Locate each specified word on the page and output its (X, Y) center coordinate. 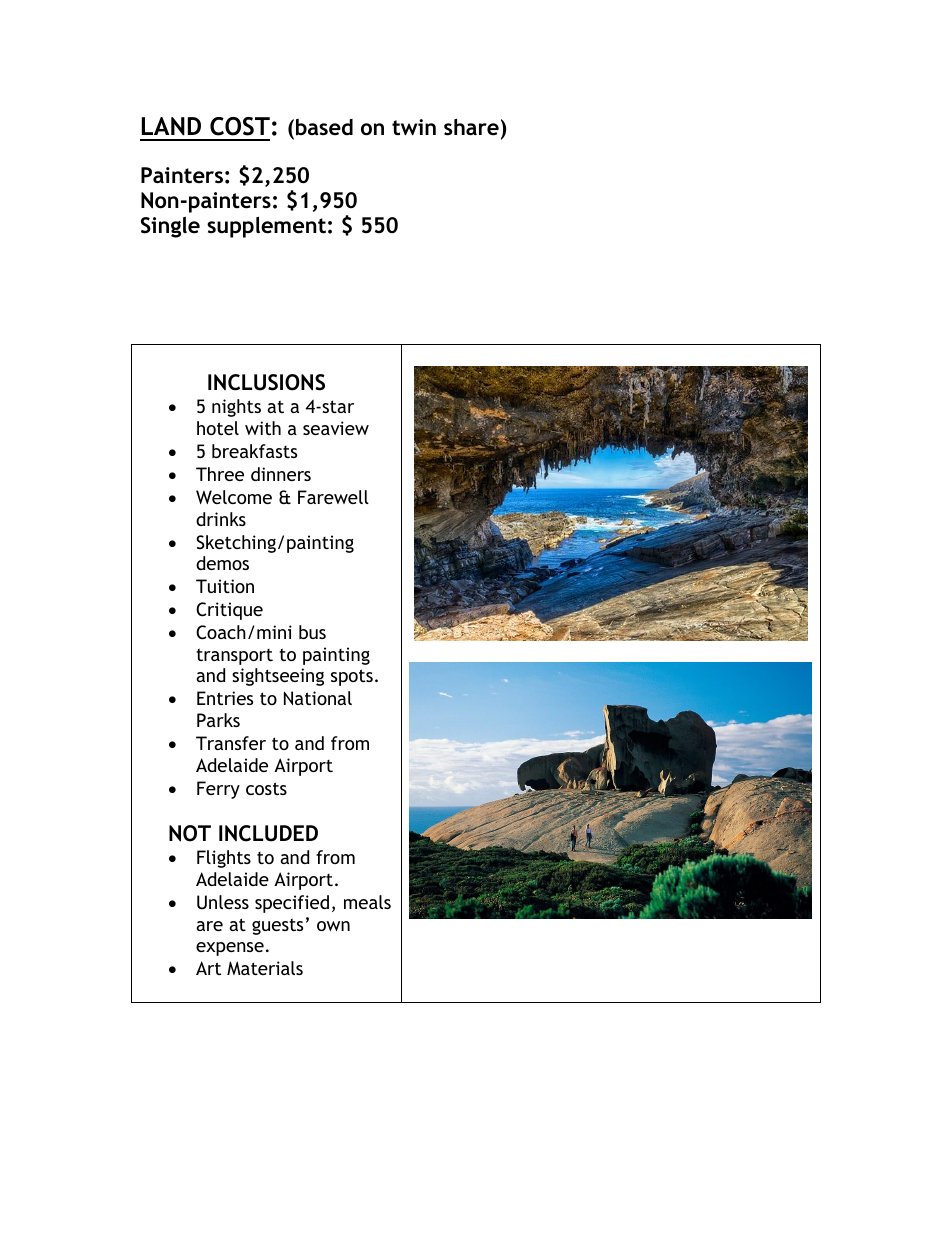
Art (208, 968)
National (318, 698)
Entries (225, 698)
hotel (218, 428)
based (324, 127)
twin (414, 127)
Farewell (333, 497)
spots (352, 677)
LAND (171, 126)
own (333, 926)
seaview (336, 428)
